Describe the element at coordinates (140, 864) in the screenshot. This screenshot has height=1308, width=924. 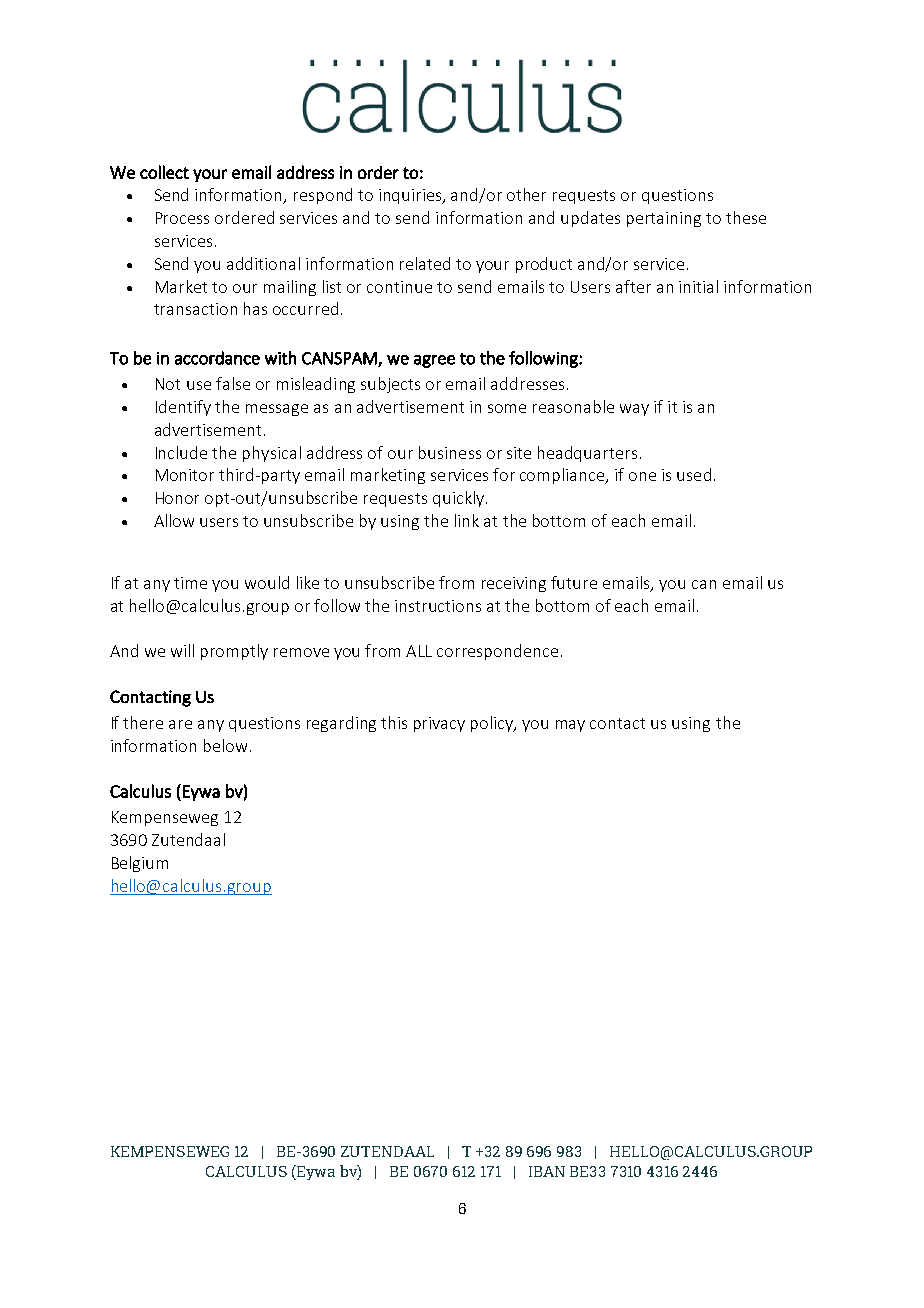
I see `Belgium` at that location.
